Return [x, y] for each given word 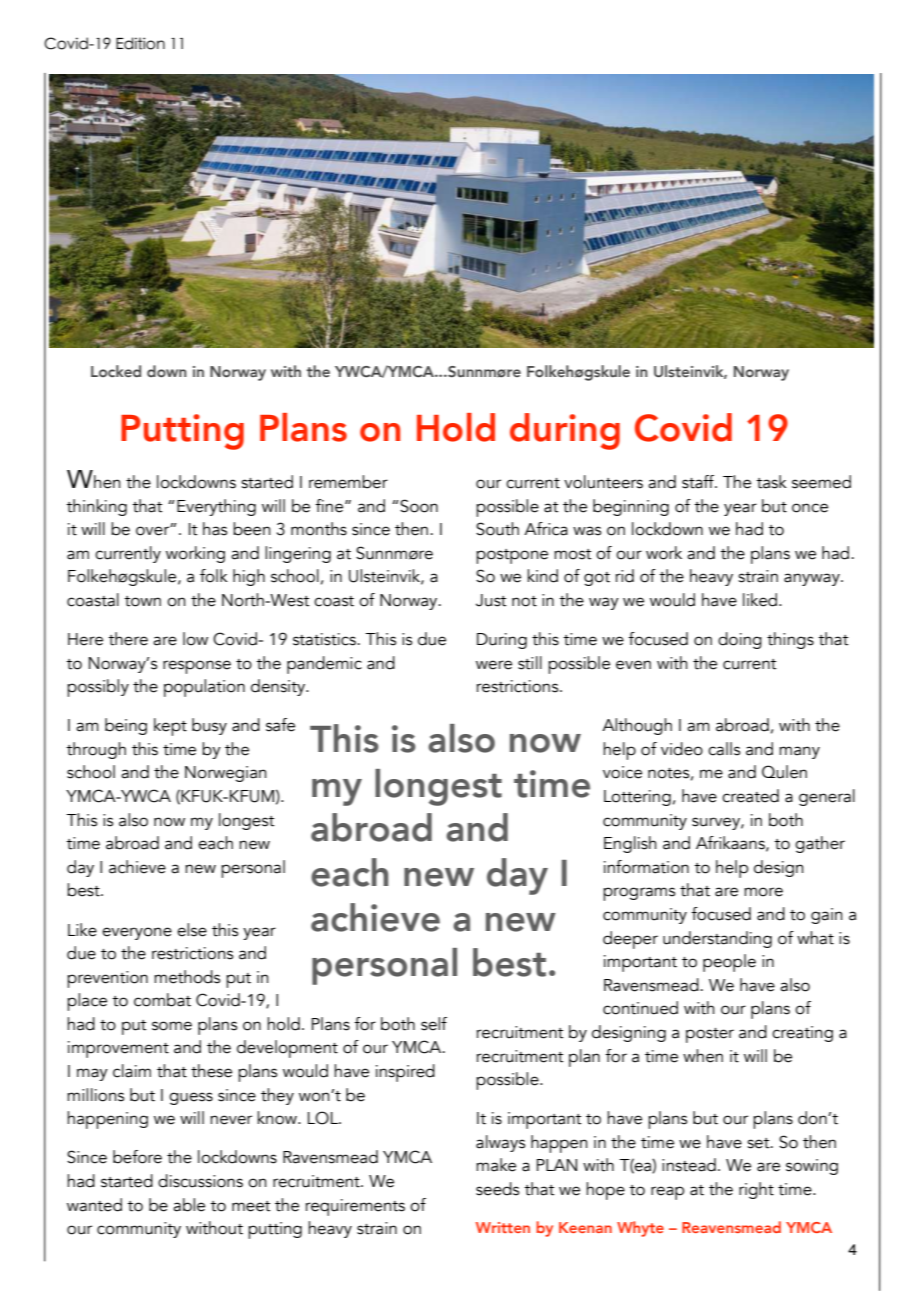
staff [699, 482]
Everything [216, 507]
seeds [497, 1189]
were [494, 665]
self [434, 1024]
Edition [140, 43]
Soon [418, 506]
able [189, 1205]
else [192, 930]
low [195, 639]
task [771, 482]
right [756, 1190]
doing [740, 640]
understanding [717, 939]
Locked [116, 371]
